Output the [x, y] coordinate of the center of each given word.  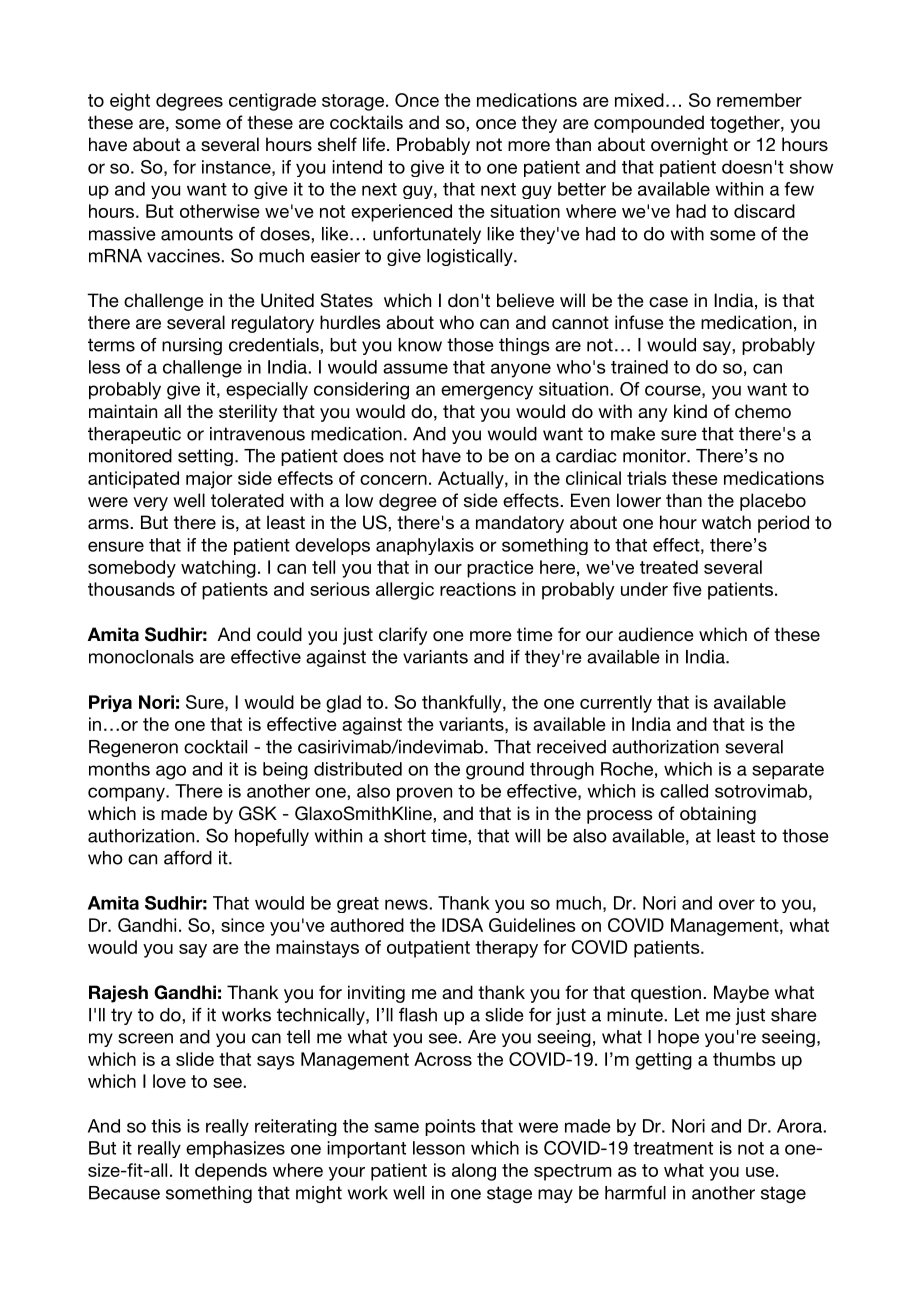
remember [759, 100]
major [209, 480]
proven [424, 794]
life [374, 144]
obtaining [718, 815]
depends [231, 1172]
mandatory [520, 524]
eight [130, 102]
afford [188, 858]
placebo [773, 502]
